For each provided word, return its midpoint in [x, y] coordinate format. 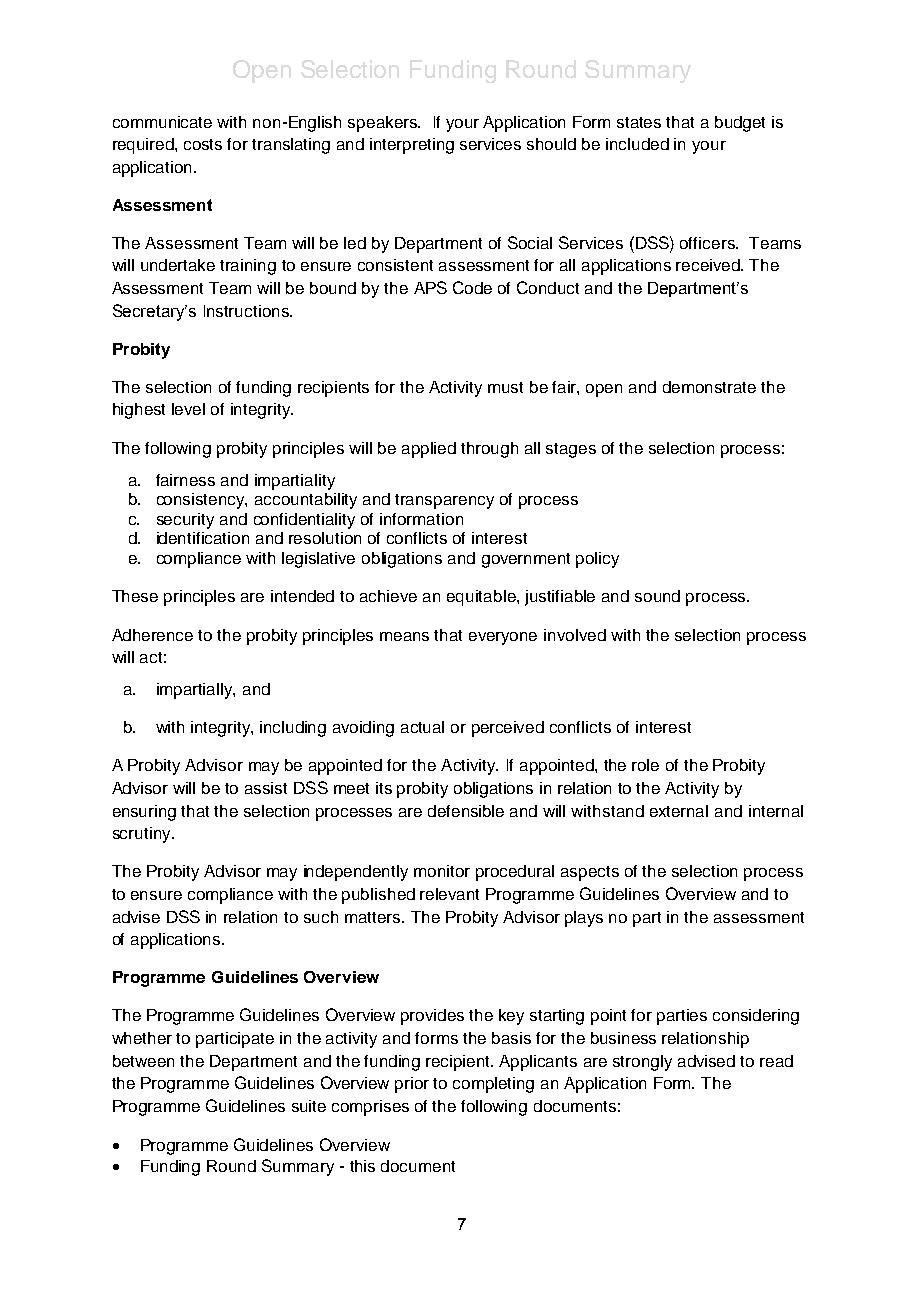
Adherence [152, 635]
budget [740, 124]
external [679, 811]
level [188, 409]
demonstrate [709, 387]
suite [309, 1106]
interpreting [412, 146]
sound [657, 596]
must [505, 387]
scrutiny [143, 835]
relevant [449, 894]
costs [203, 144]
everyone [503, 638]
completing [493, 1085]
